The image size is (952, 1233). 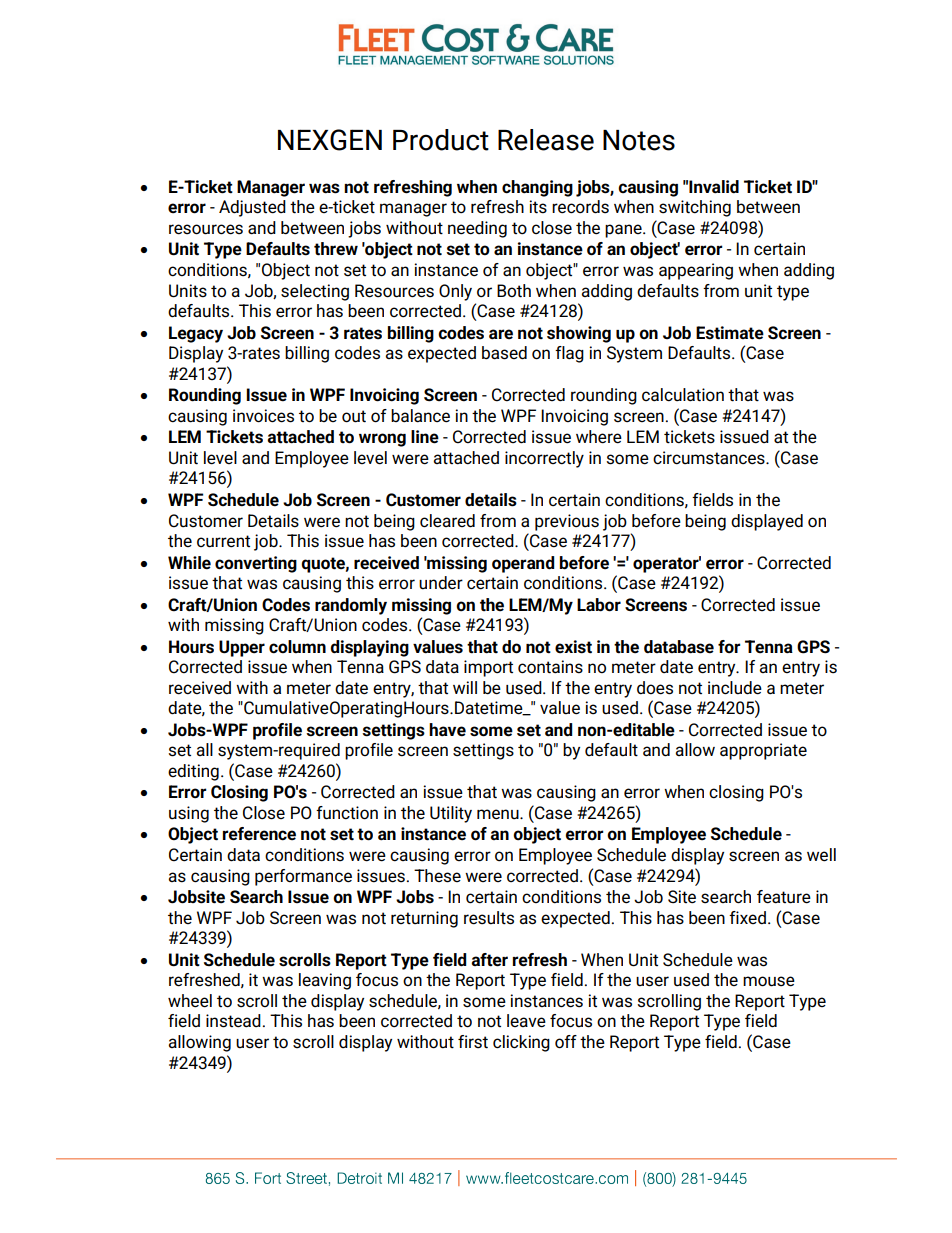 I want to click on import, so click(x=488, y=668).
